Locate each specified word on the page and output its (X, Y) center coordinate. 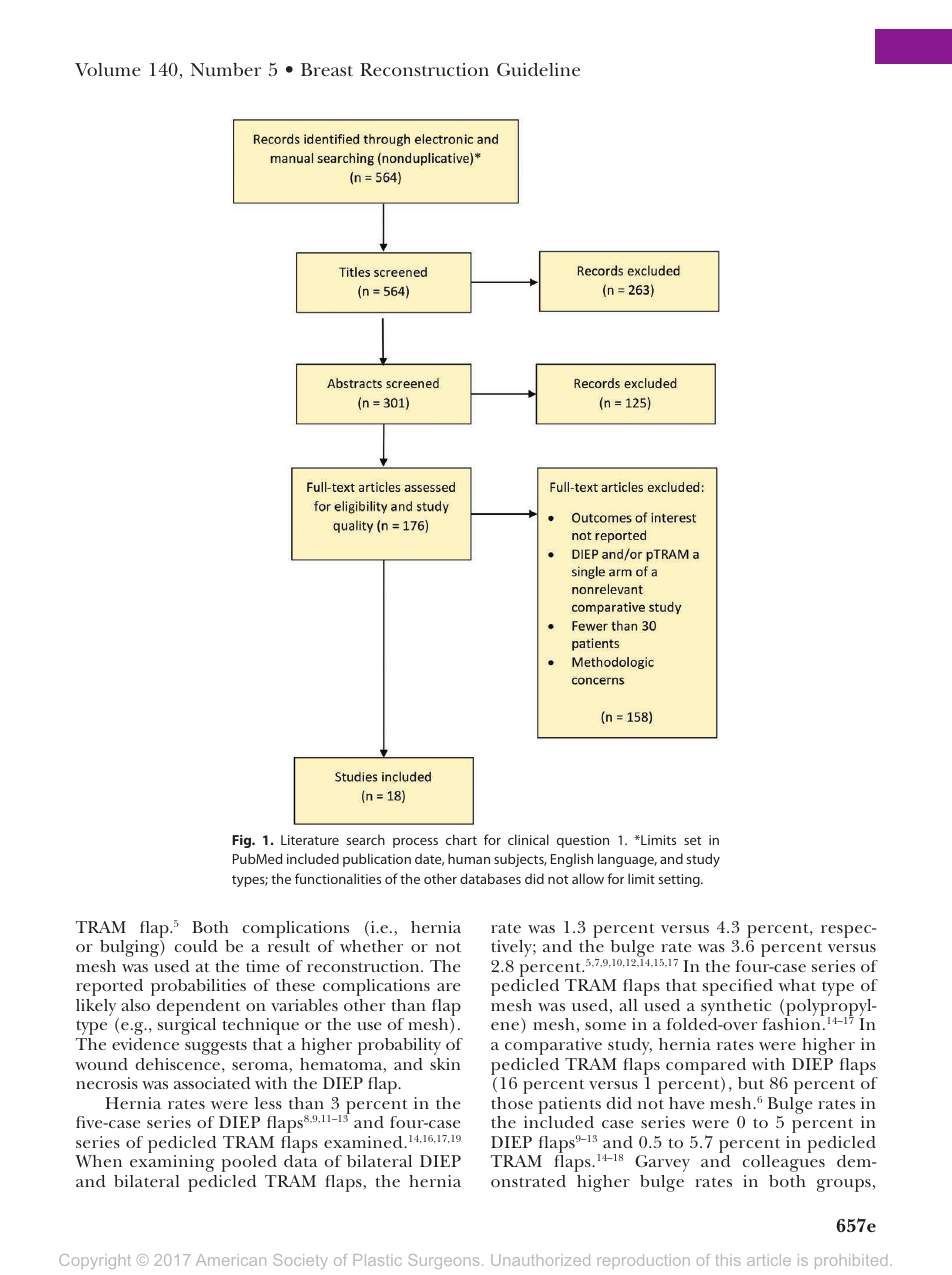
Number (225, 70)
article (769, 1260)
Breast (327, 70)
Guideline (538, 70)
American (231, 1260)
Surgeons (443, 1261)
